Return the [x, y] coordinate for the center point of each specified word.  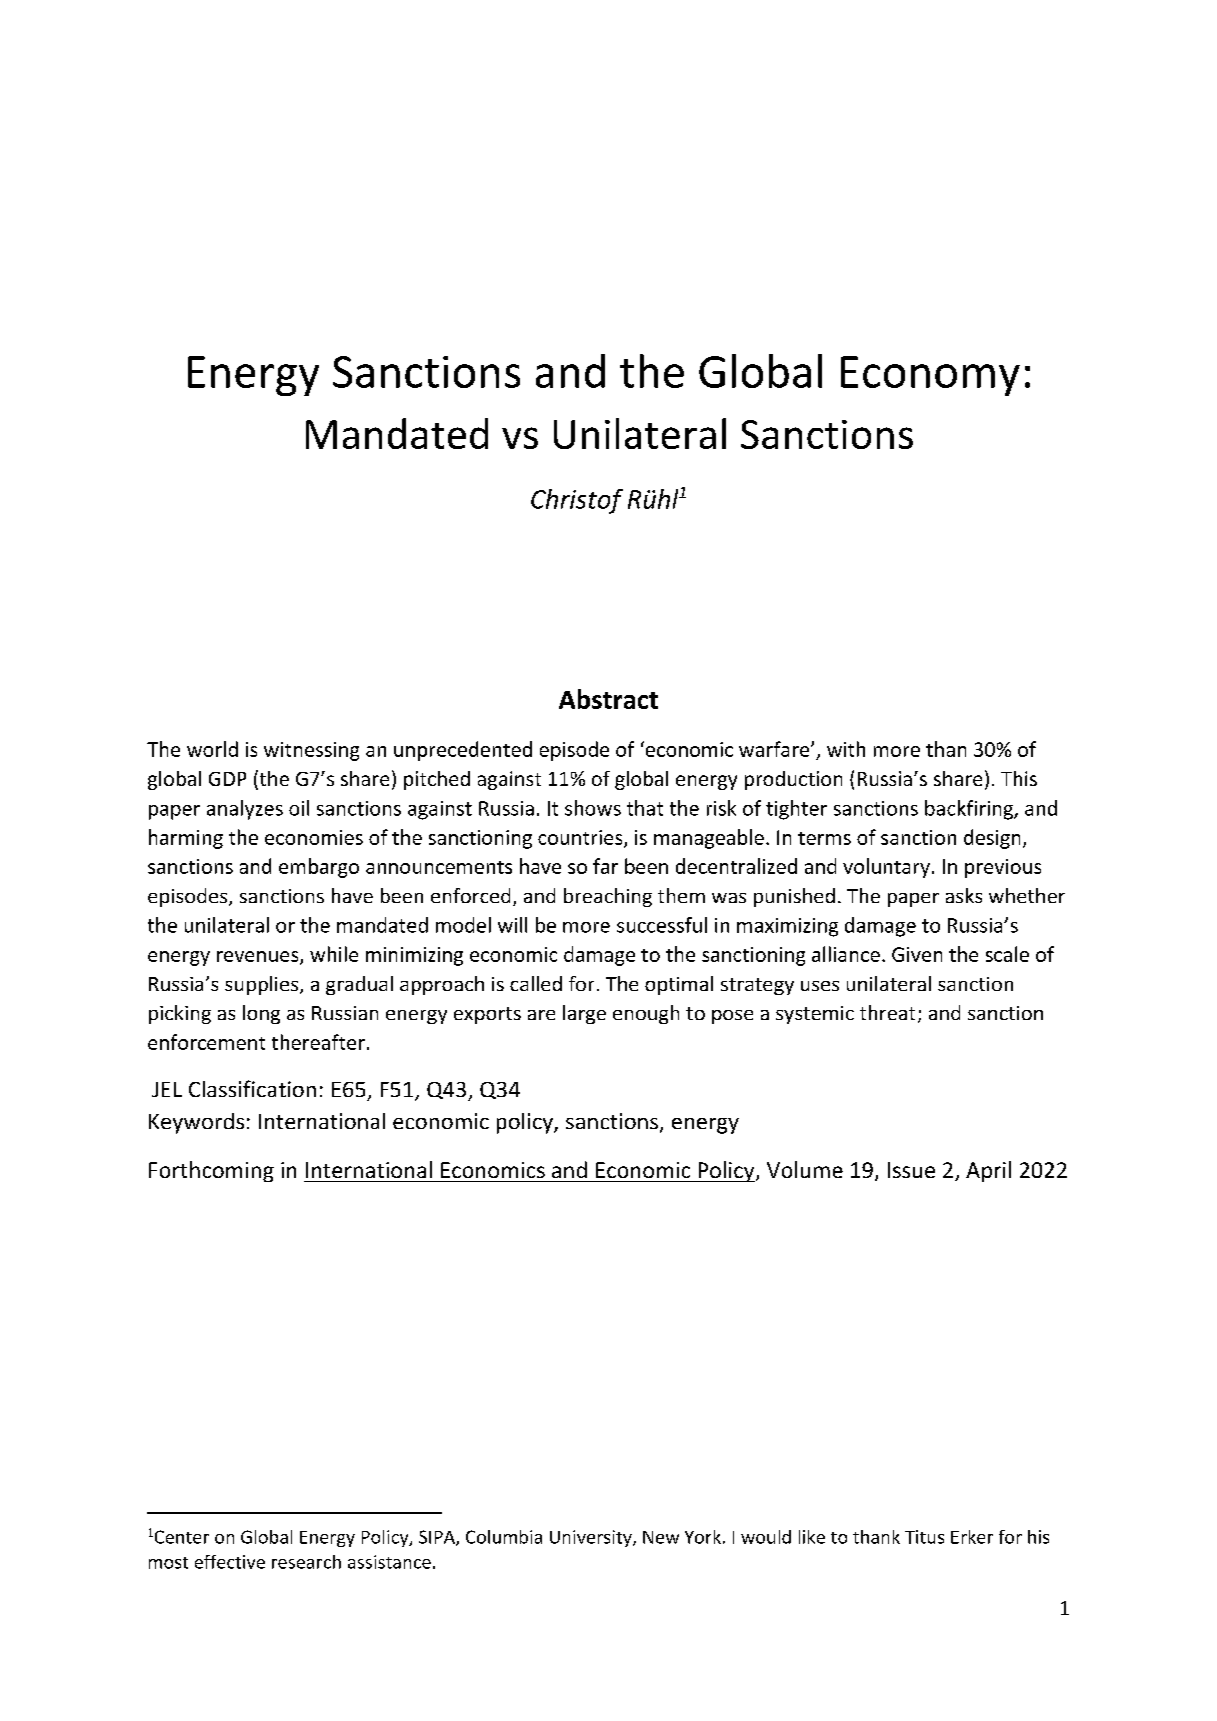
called [536, 983]
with [846, 749]
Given [917, 954]
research [306, 1562]
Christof [577, 501]
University [592, 1538]
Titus [924, 1537]
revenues [259, 957]
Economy [930, 376]
